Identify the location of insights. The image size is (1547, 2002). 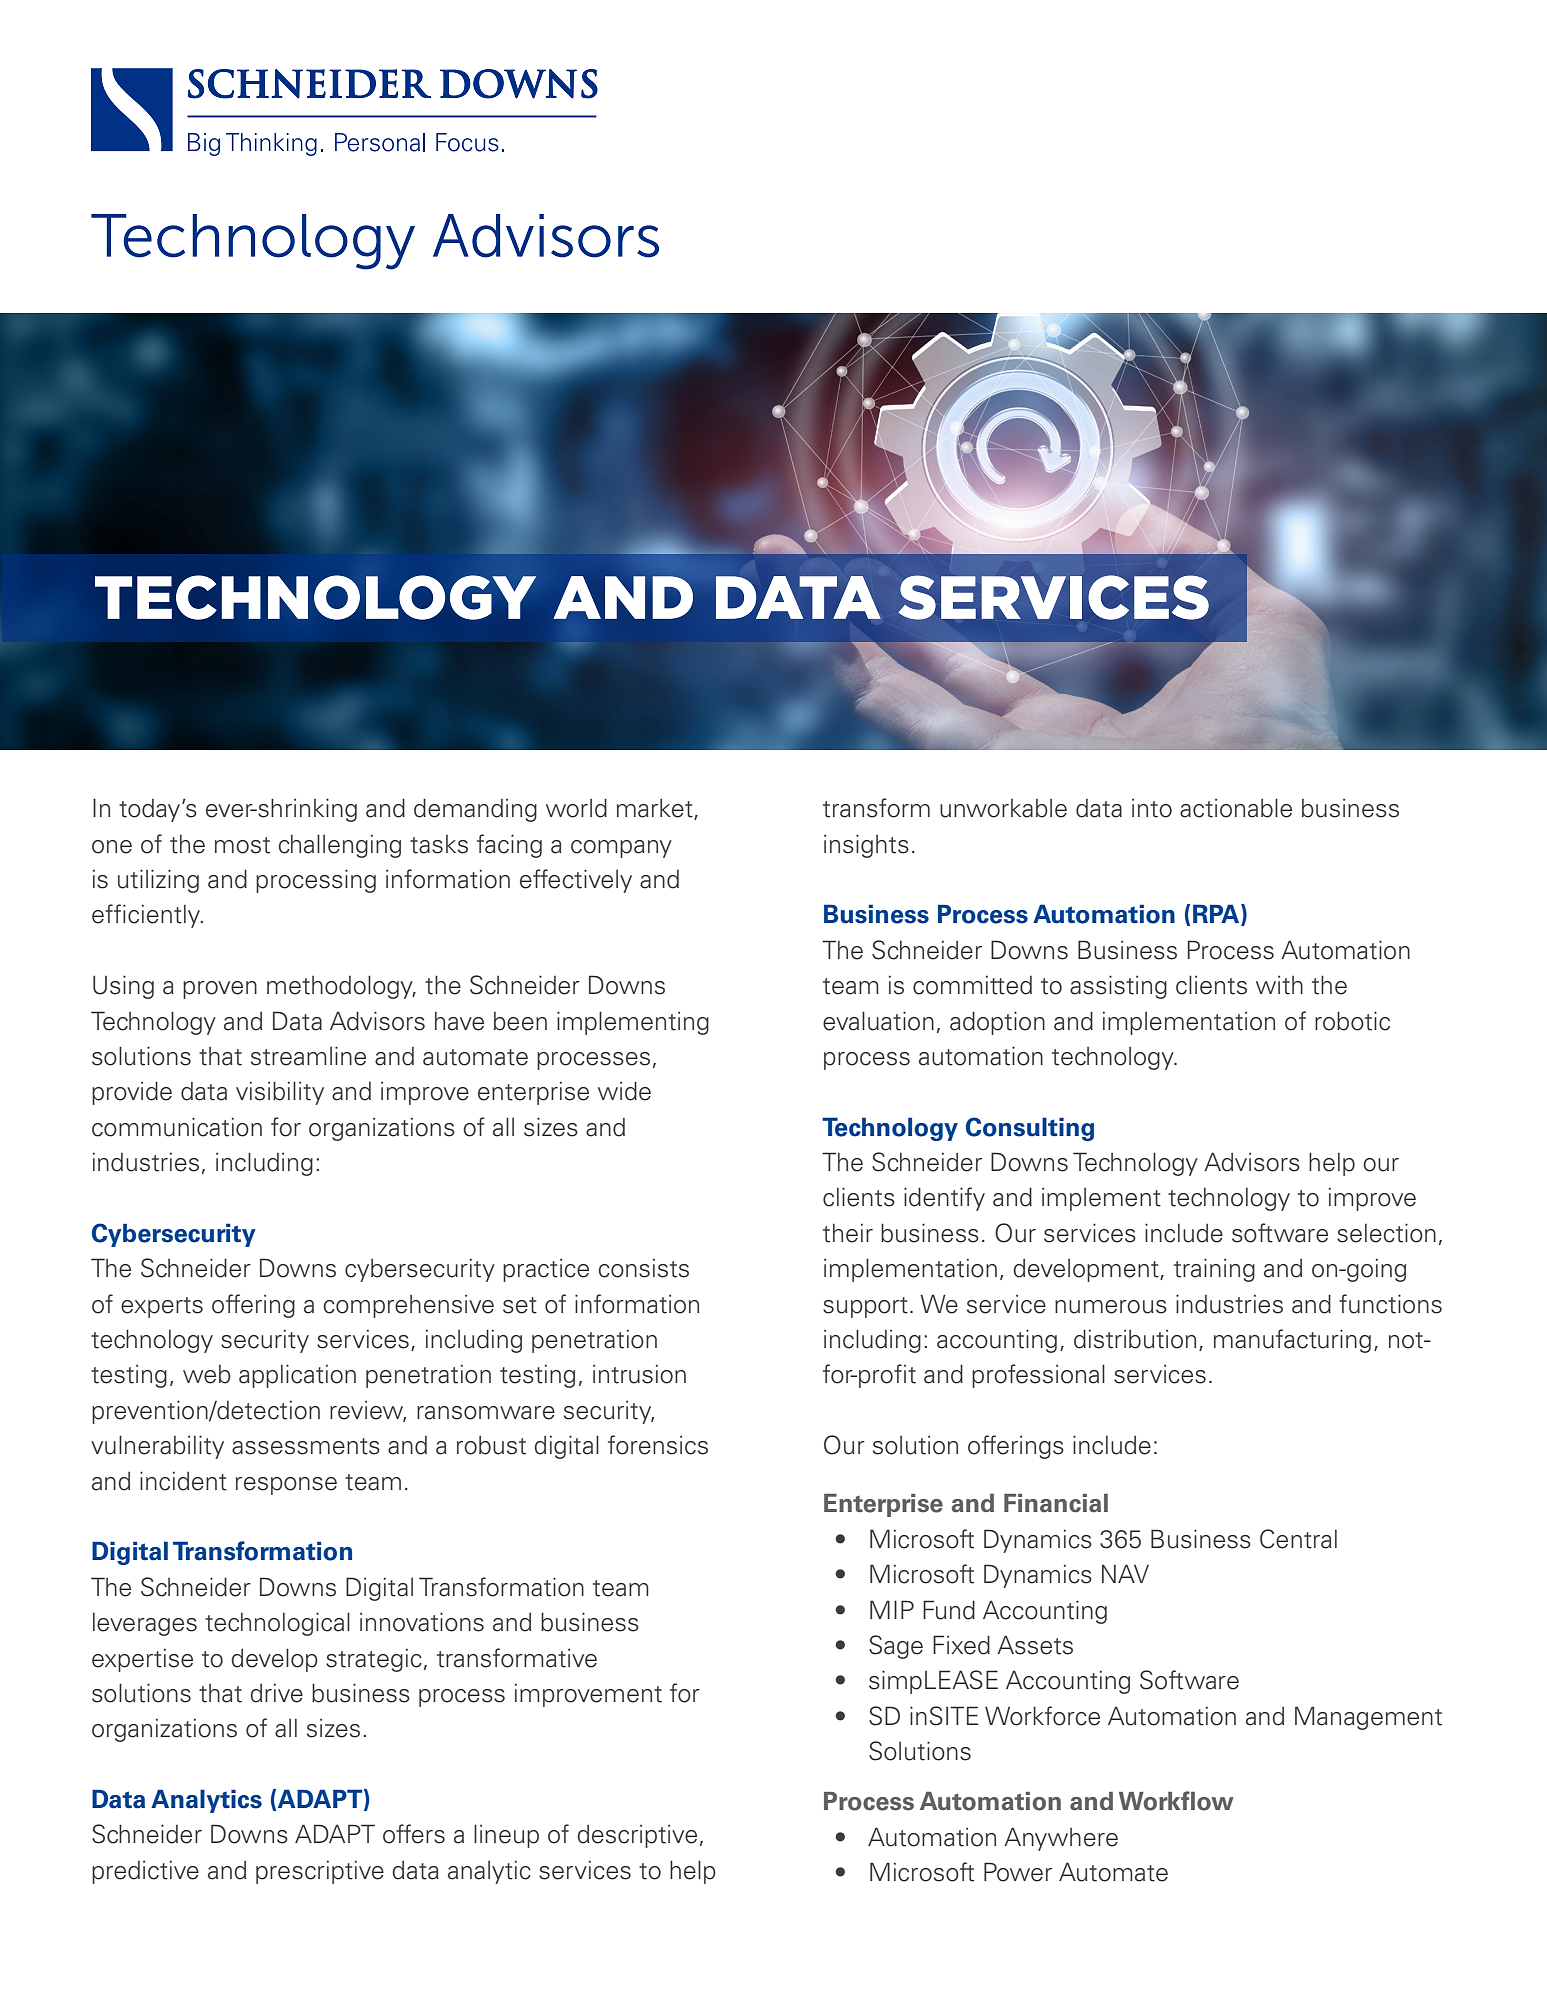
(866, 846).
